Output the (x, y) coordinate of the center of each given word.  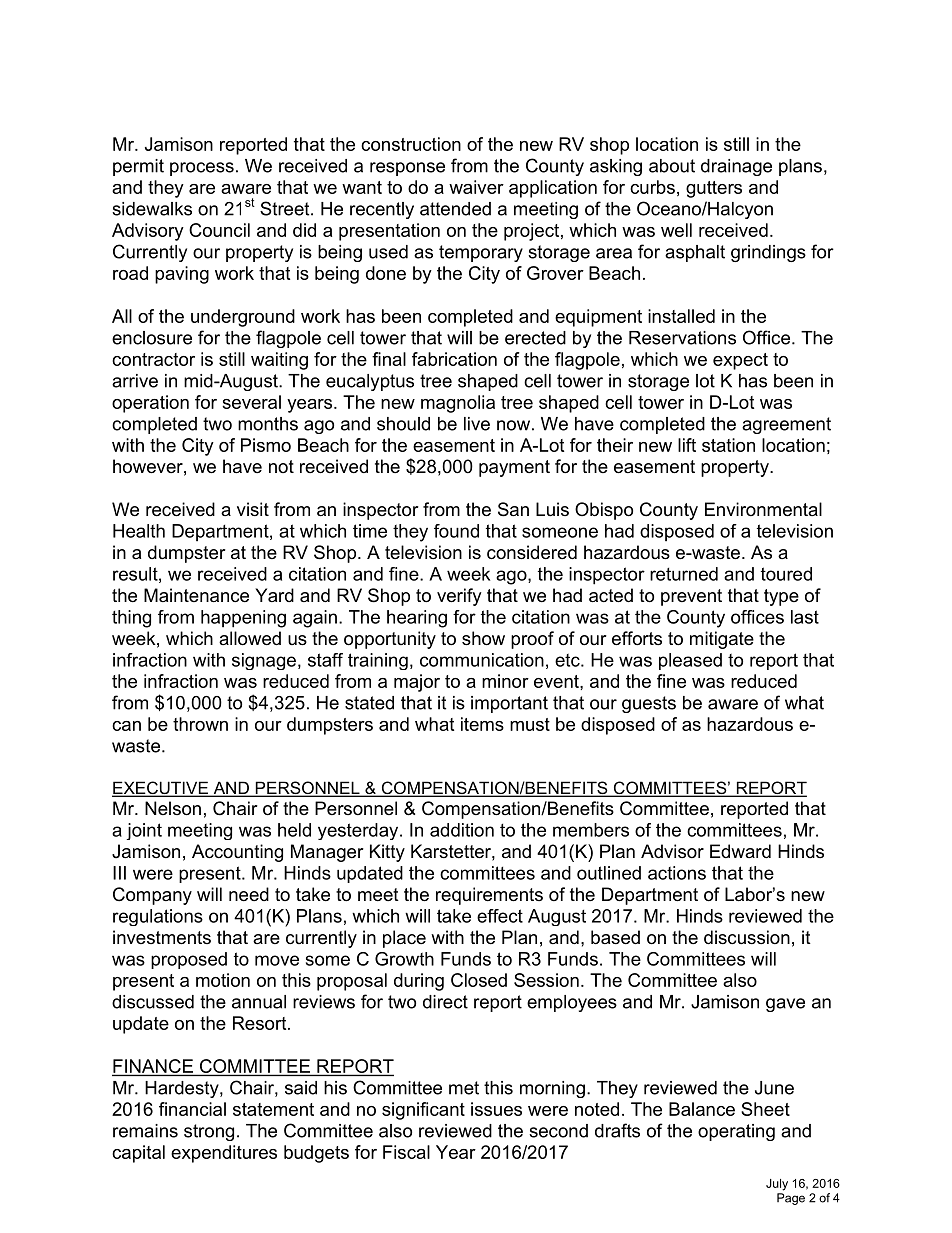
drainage (736, 167)
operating (736, 1132)
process (202, 169)
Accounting (237, 853)
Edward (740, 851)
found (456, 531)
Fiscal (406, 1152)
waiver (476, 187)
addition (462, 830)
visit (253, 509)
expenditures (224, 1154)
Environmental (763, 509)
